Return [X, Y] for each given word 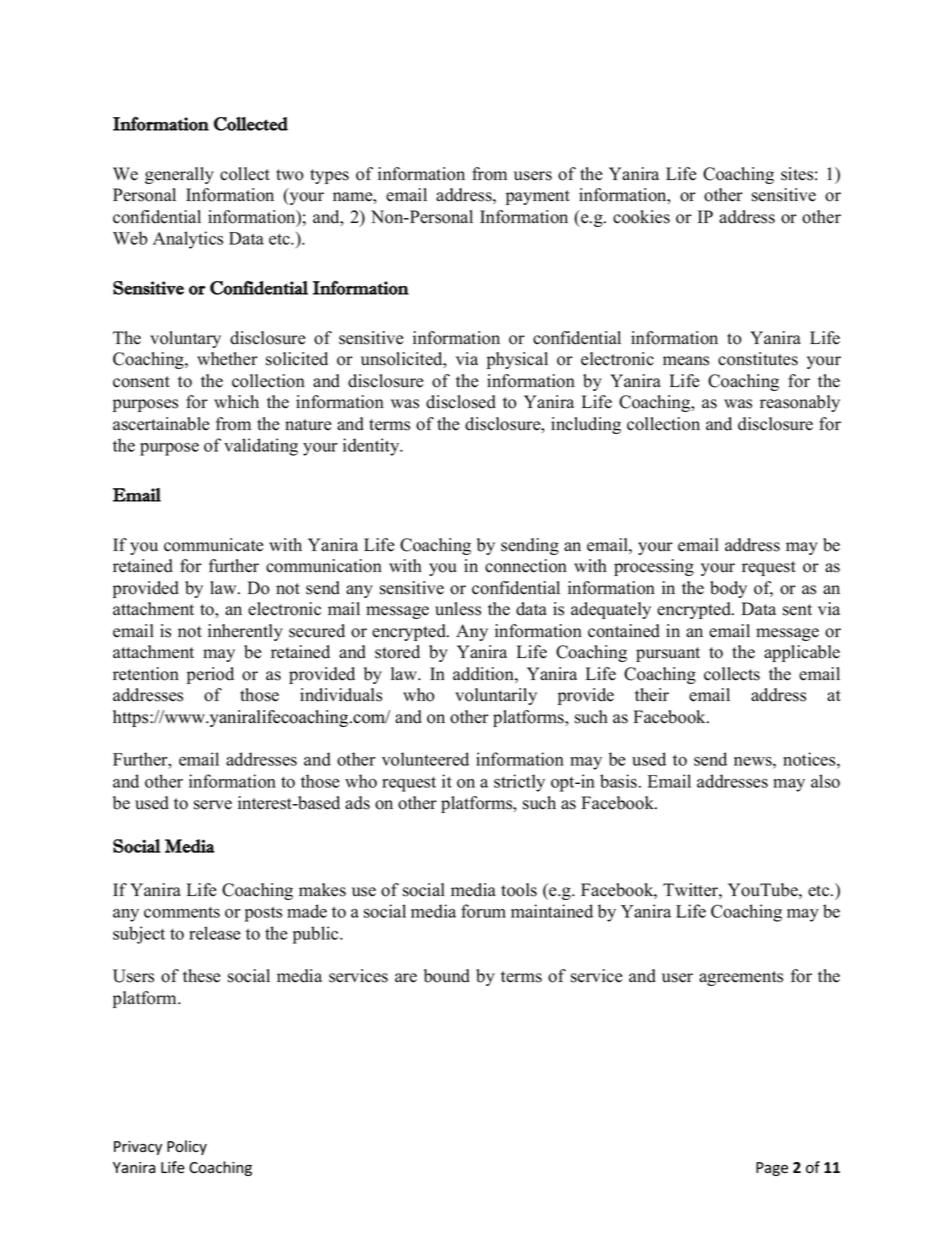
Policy [187, 1147]
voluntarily [496, 696]
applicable [802, 653]
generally [179, 175]
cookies [641, 217]
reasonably [800, 403]
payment [538, 197]
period [210, 675]
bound [447, 976]
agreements [741, 978]
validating [261, 447]
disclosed [461, 402]
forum [483, 911]
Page [772, 1169]
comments [182, 912]
